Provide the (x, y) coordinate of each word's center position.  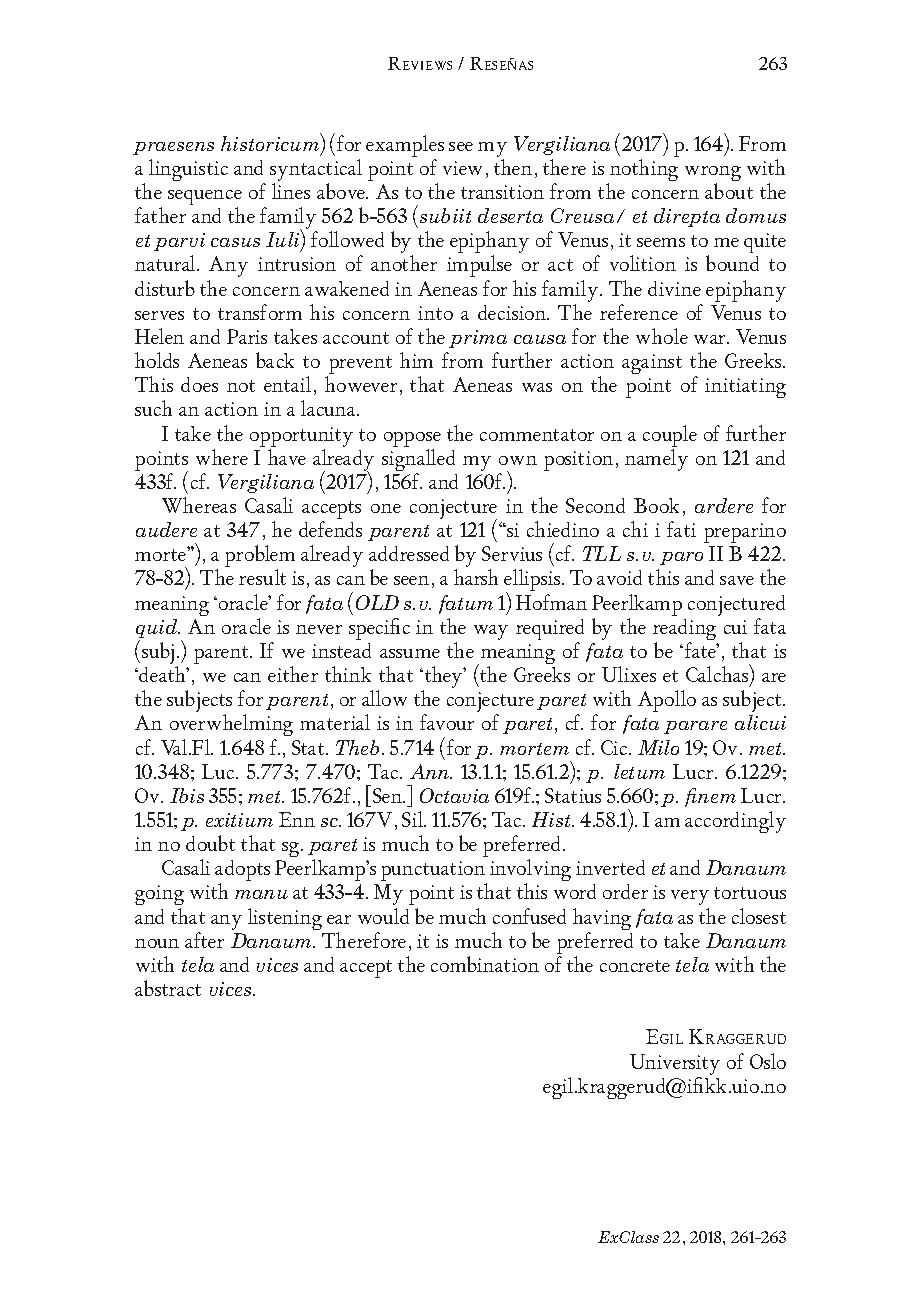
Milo (658, 747)
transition (502, 192)
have (287, 457)
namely (656, 460)
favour (447, 722)
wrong (713, 175)
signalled (418, 461)
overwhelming (231, 727)
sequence (205, 199)
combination (485, 964)
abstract (168, 988)
